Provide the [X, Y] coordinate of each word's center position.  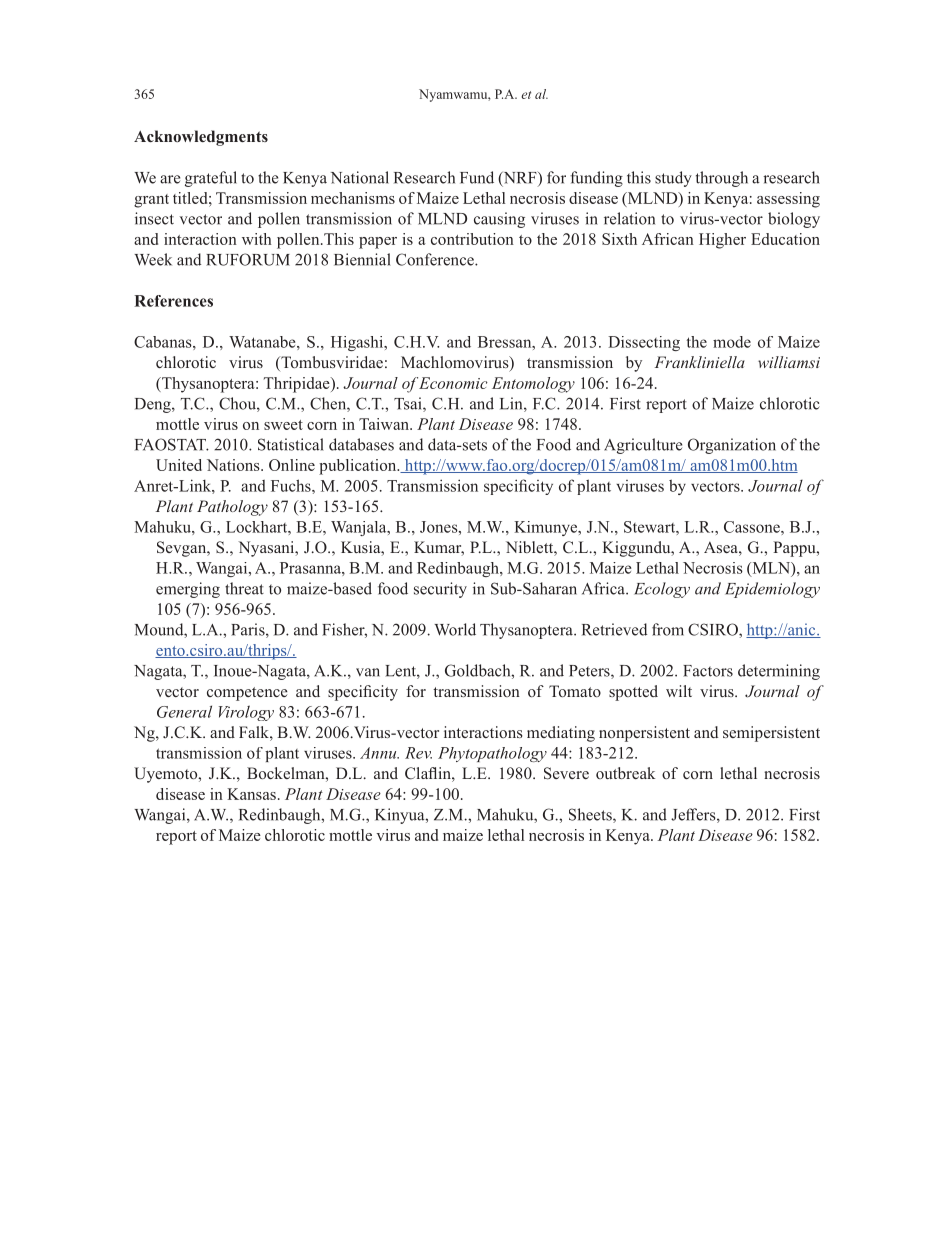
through [722, 179]
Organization [732, 446]
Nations [234, 465]
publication [359, 467]
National [360, 177]
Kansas [251, 794]
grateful [211, 179]
